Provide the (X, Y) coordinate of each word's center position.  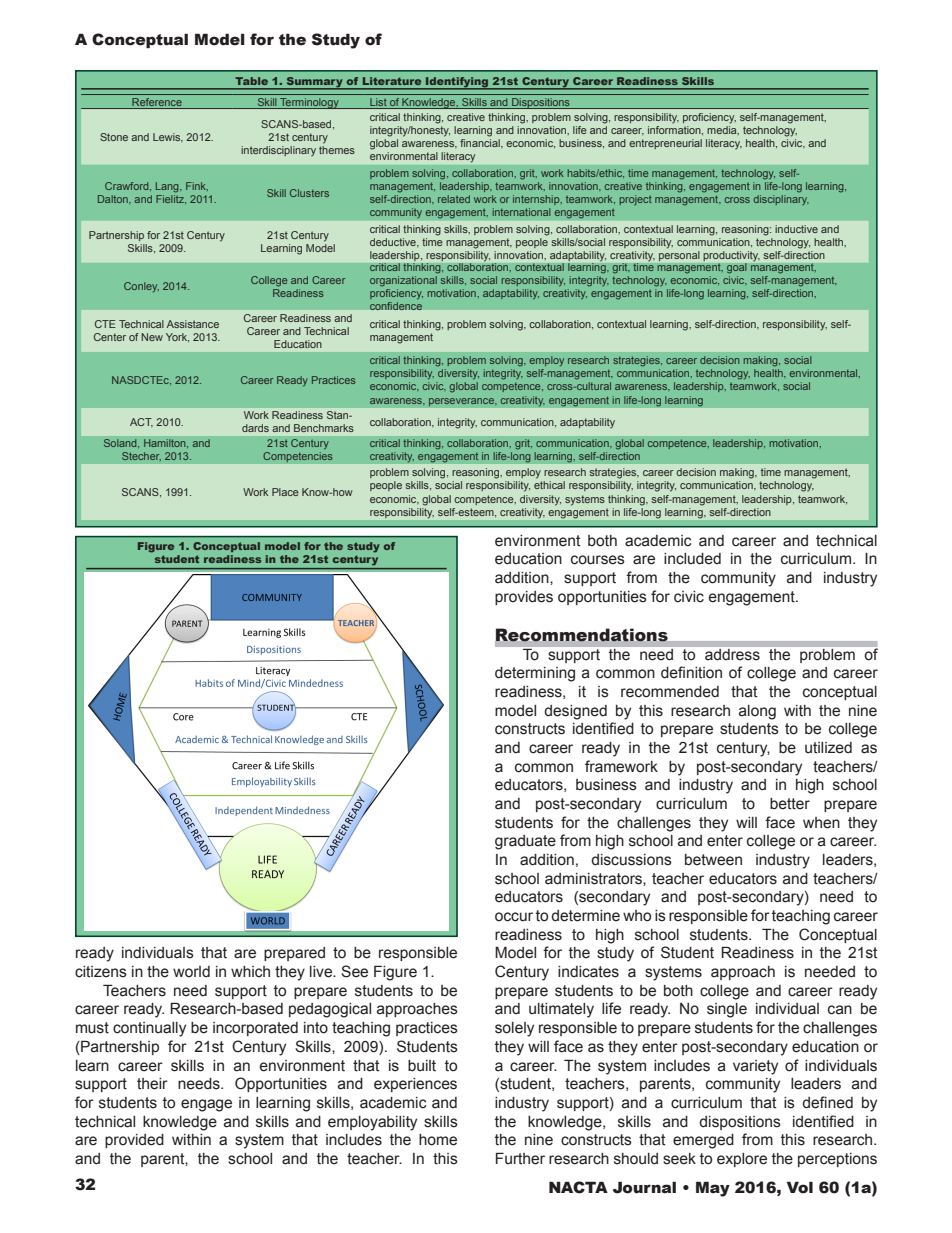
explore (742, 1160)
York (177, 337)
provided (134, 1141)
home (438, 1140)
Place (285, 492)
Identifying (457, 83)
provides (524, 598)
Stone (114, 137)
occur (514, 917)
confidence (396, 304)
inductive (796, 229)
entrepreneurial (665, 144)
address (732, 654)
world (191, 972)
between (713, 860)
